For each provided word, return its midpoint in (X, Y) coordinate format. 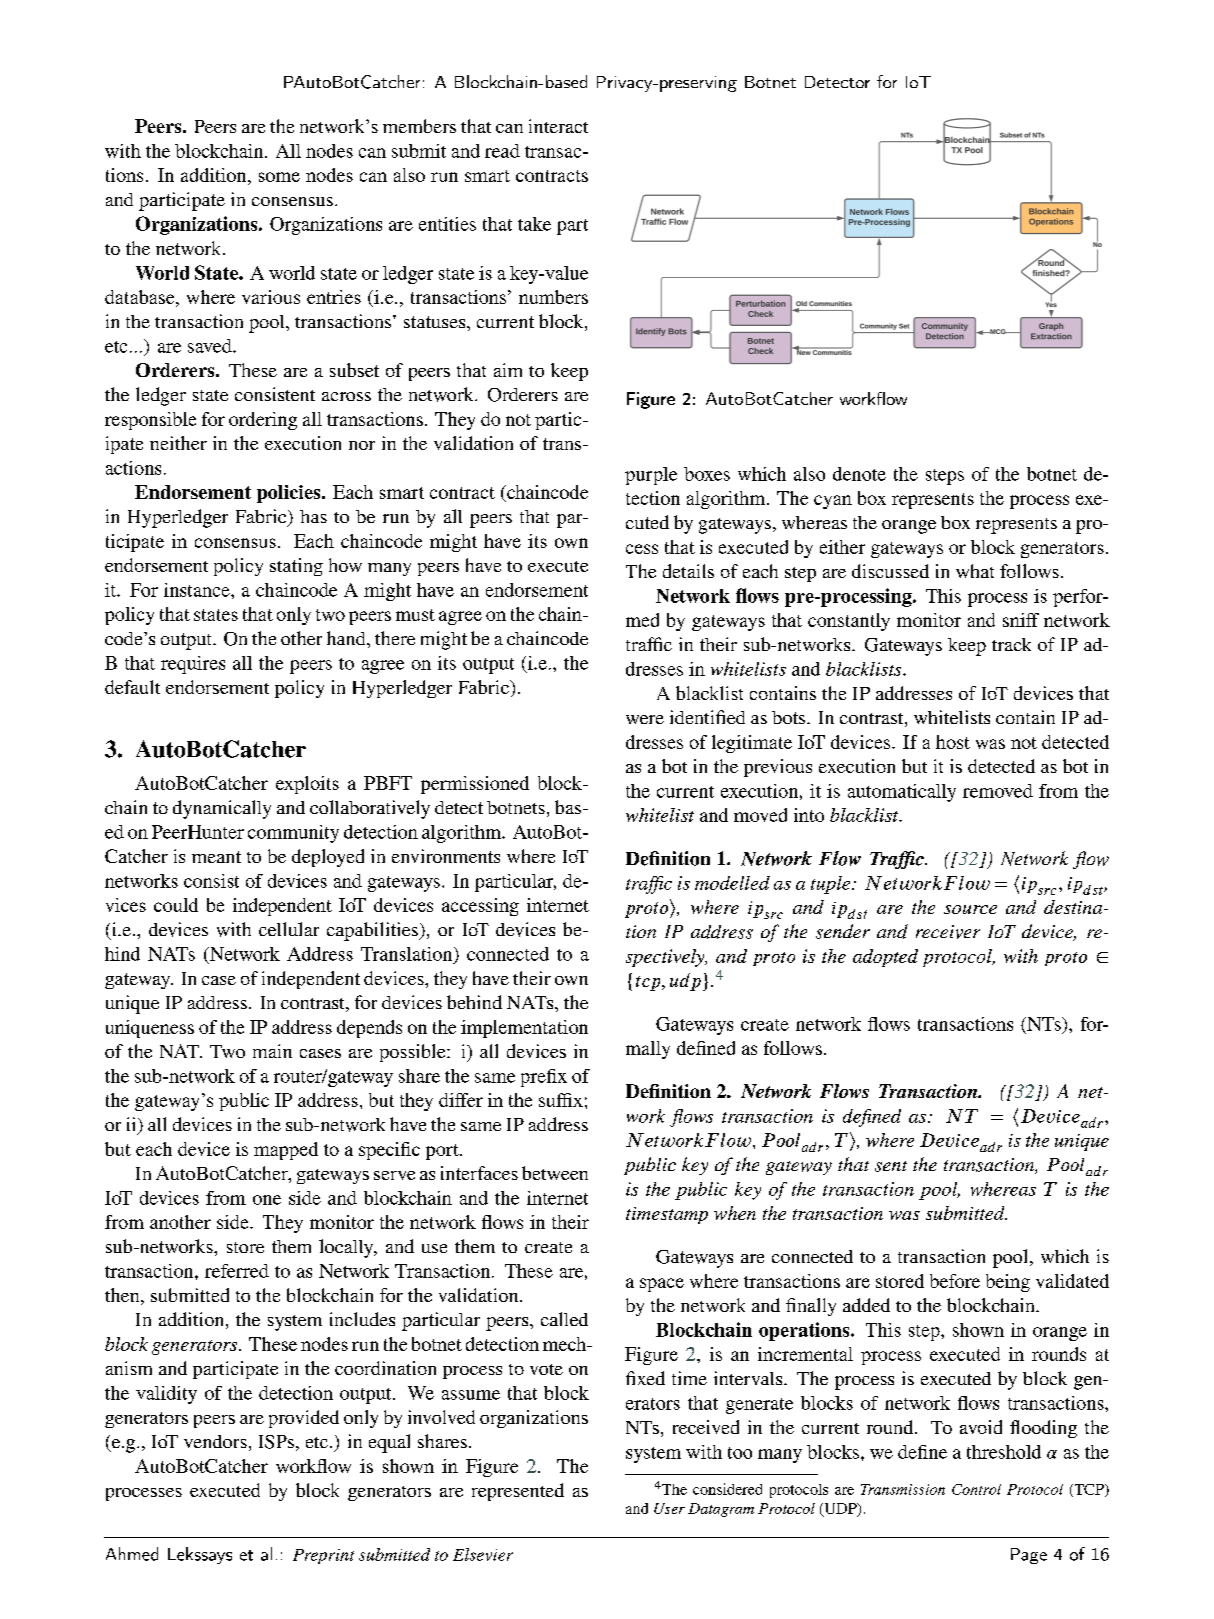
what (975, 571)
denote (859, 474)
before (955, 1281)
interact (558, 126)
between (555, 1173)
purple (651, 476)
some (279, 177)
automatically (902, 793)
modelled (732, 883)
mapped (286, 1151)
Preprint (323, 1556)
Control (976, 1489)
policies (290, 494)
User (669, 1508)
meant (216, 857)
